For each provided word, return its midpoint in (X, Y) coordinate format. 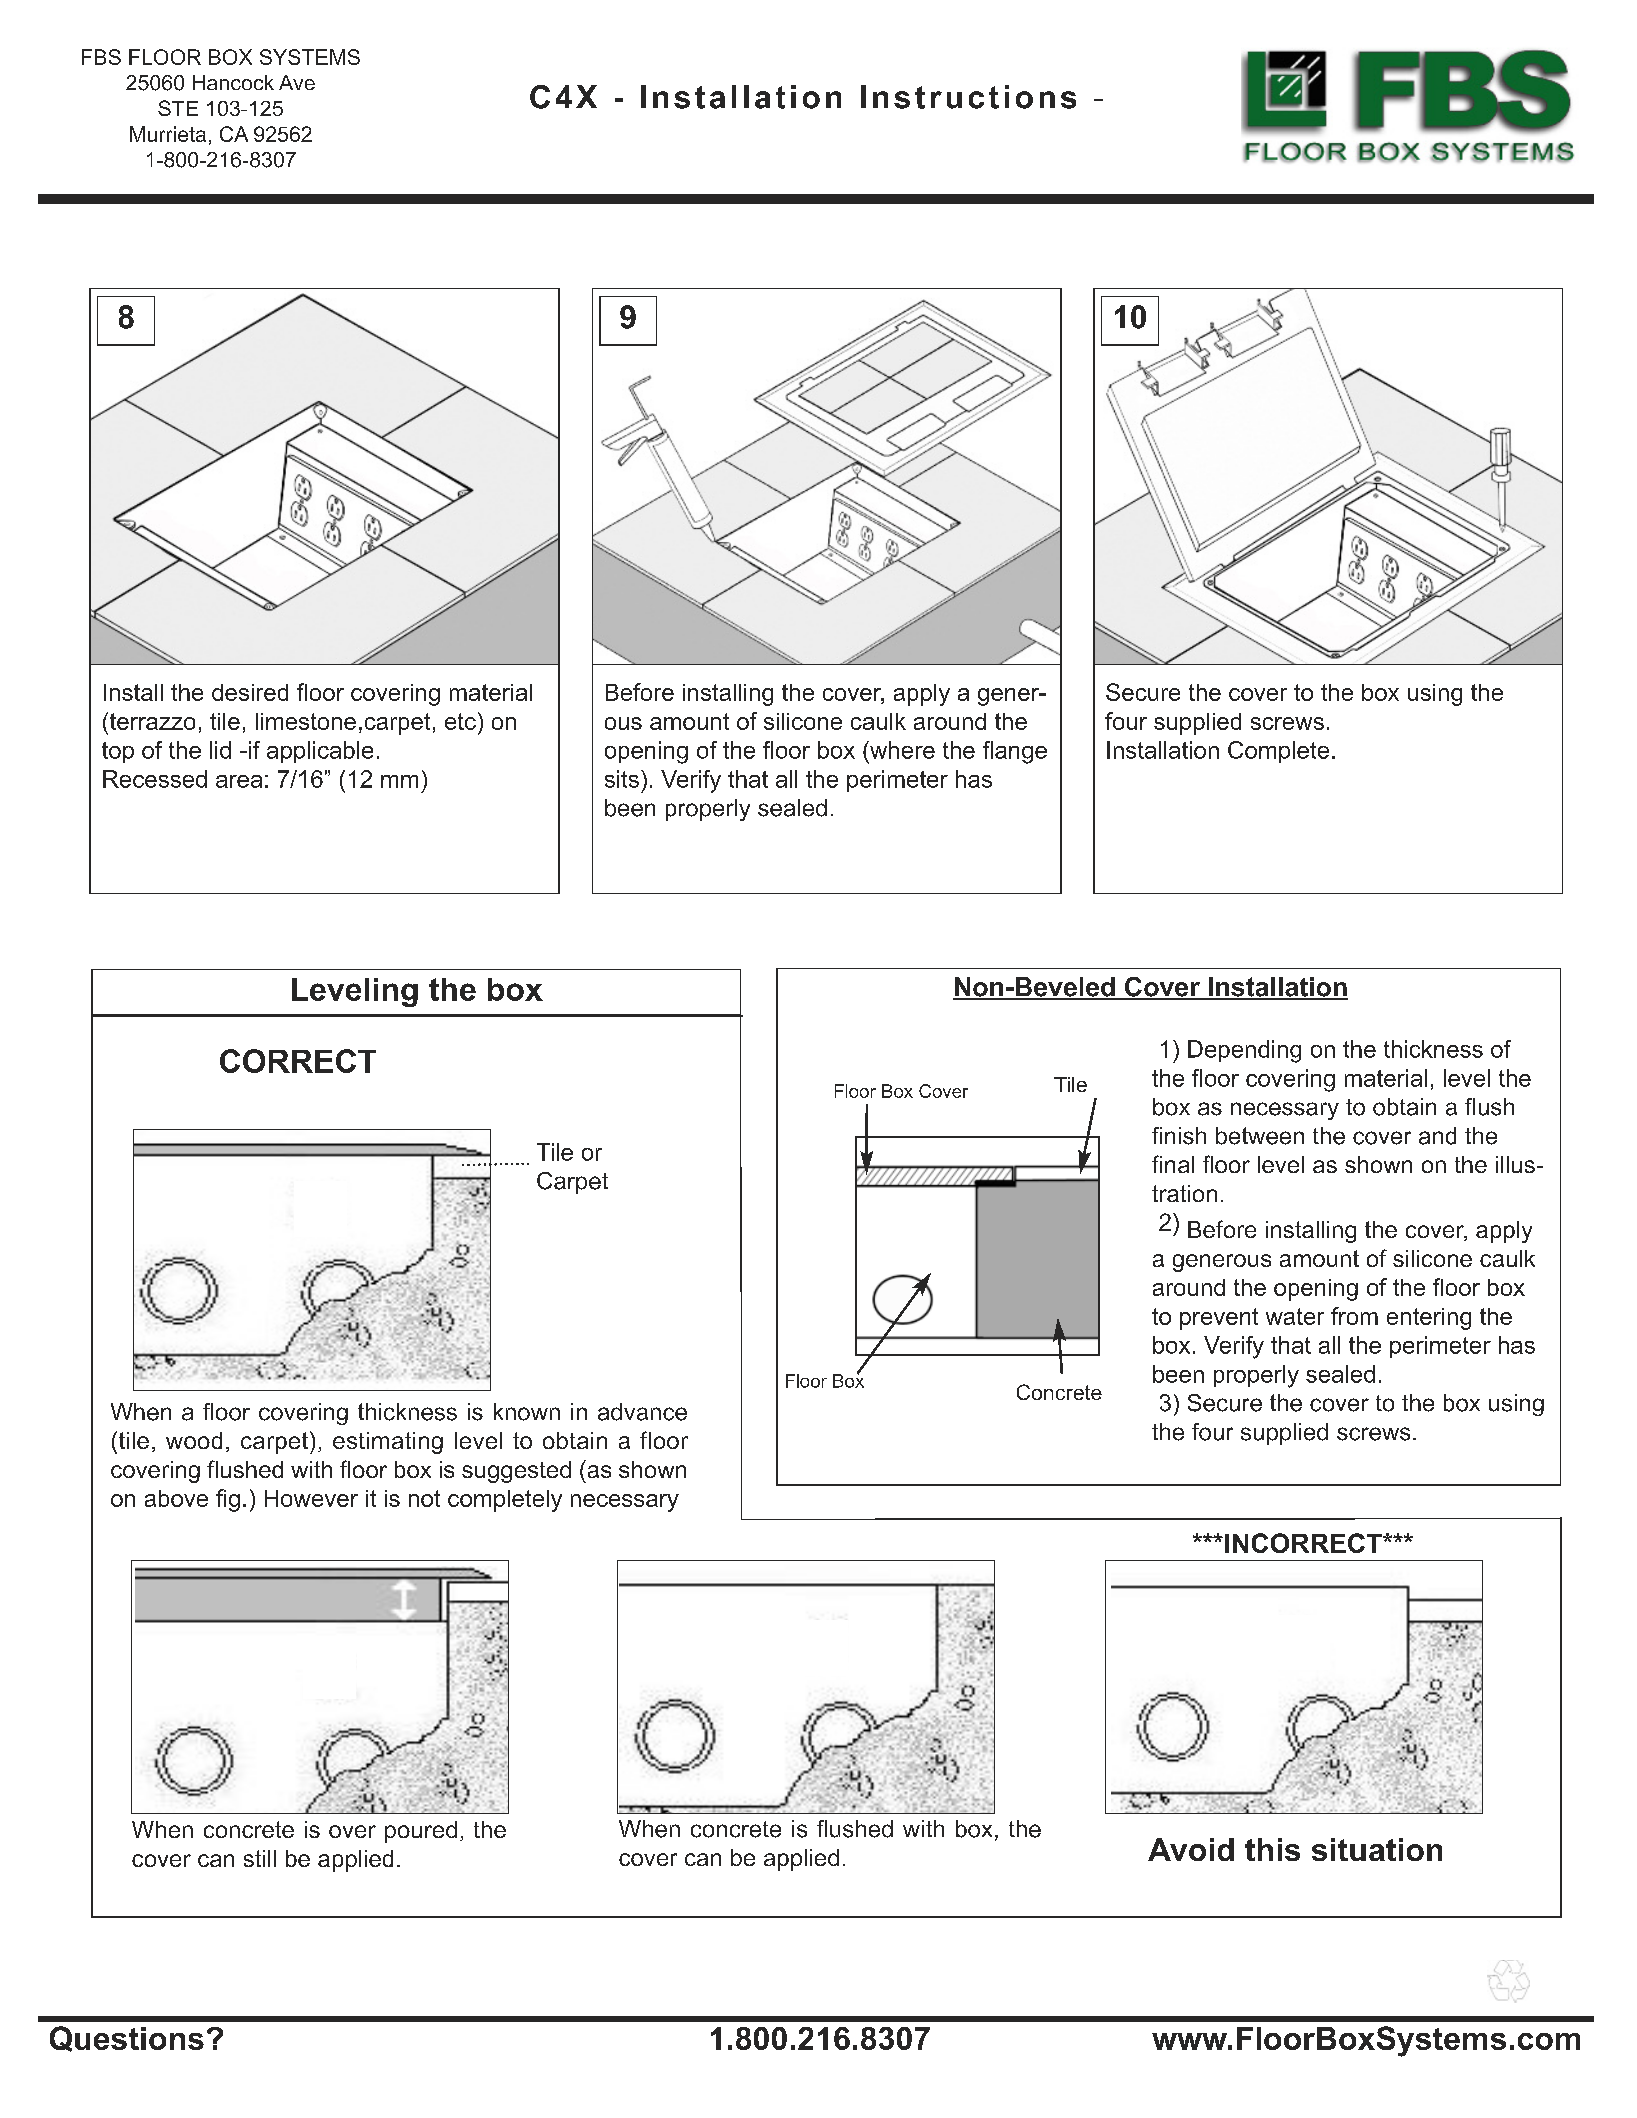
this (1272, 1849)
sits (622, 779)
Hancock (233, 82)
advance (642, 1412)
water (1295, 1316)
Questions (127, 2039)
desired (250, 692)
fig (228, 1500)
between (1260, 1136)
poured (421, 1832)
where (901, 750)
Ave (297, 82)
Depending (1244, 1051)
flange (1015, 752)
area (239, 781)
